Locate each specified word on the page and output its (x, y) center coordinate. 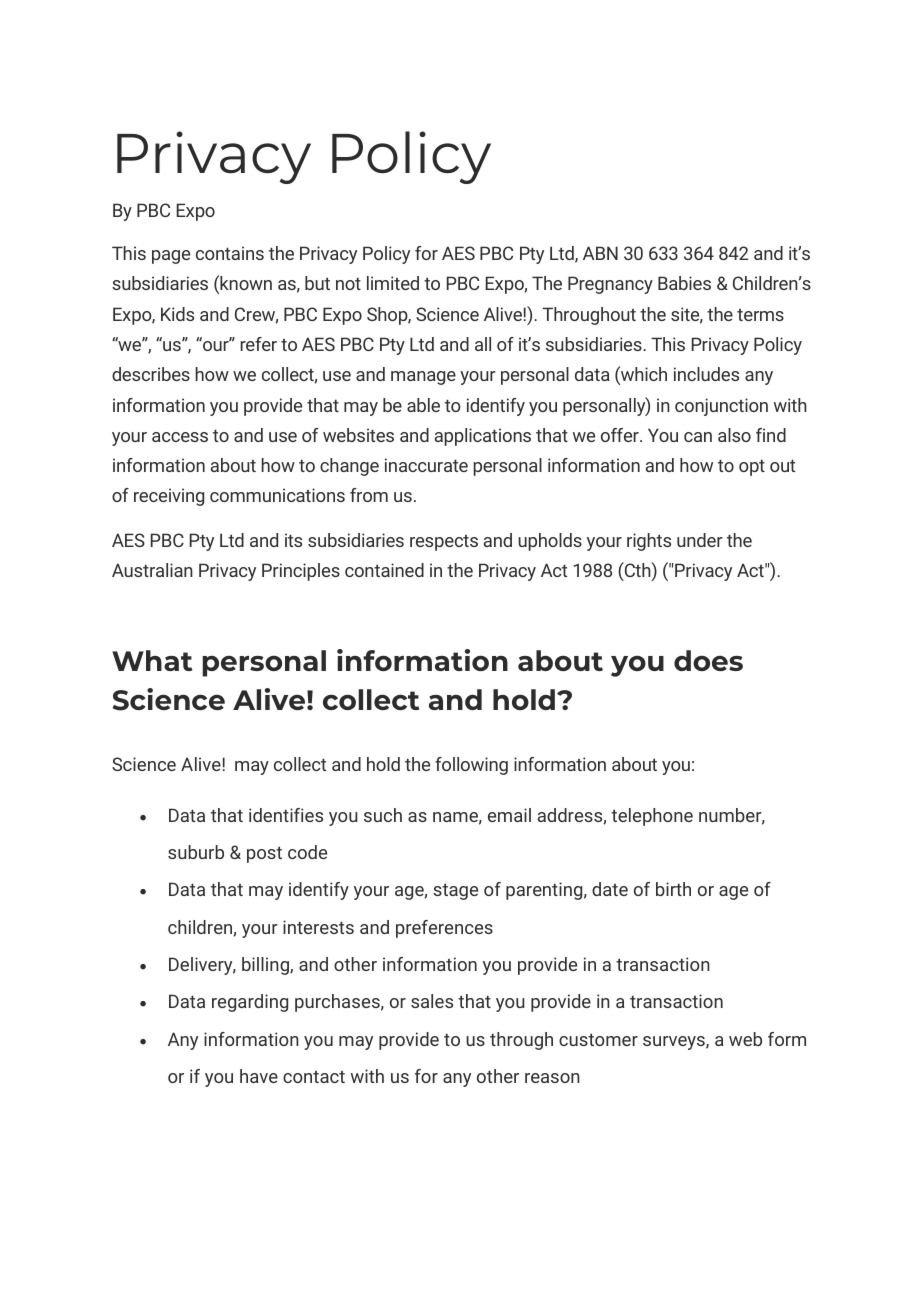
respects (444, 543)
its (293, 540)
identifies (286, 815)
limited (393, 283)
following (471, 766)
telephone (652, 817)
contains (230, 253)
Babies (684, 283)
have (259, 1076)
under (700, 540)
